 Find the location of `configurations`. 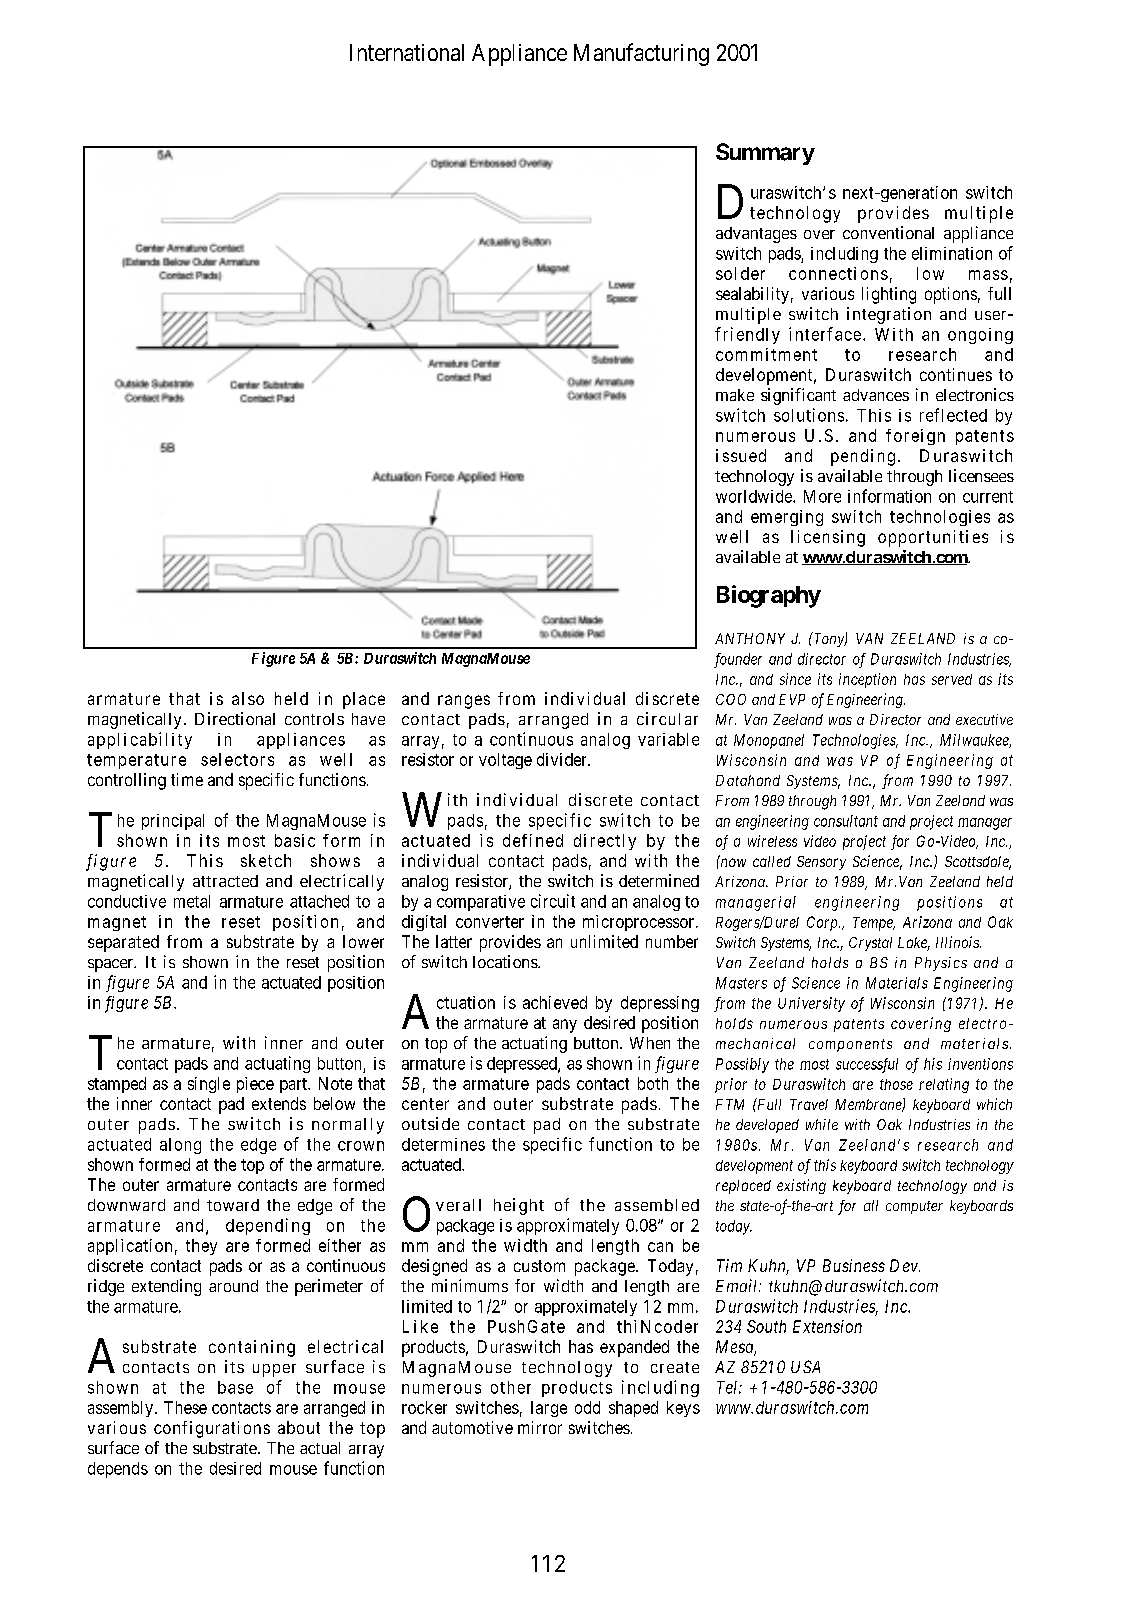

configurations is located at coordinates (212, 1429).
